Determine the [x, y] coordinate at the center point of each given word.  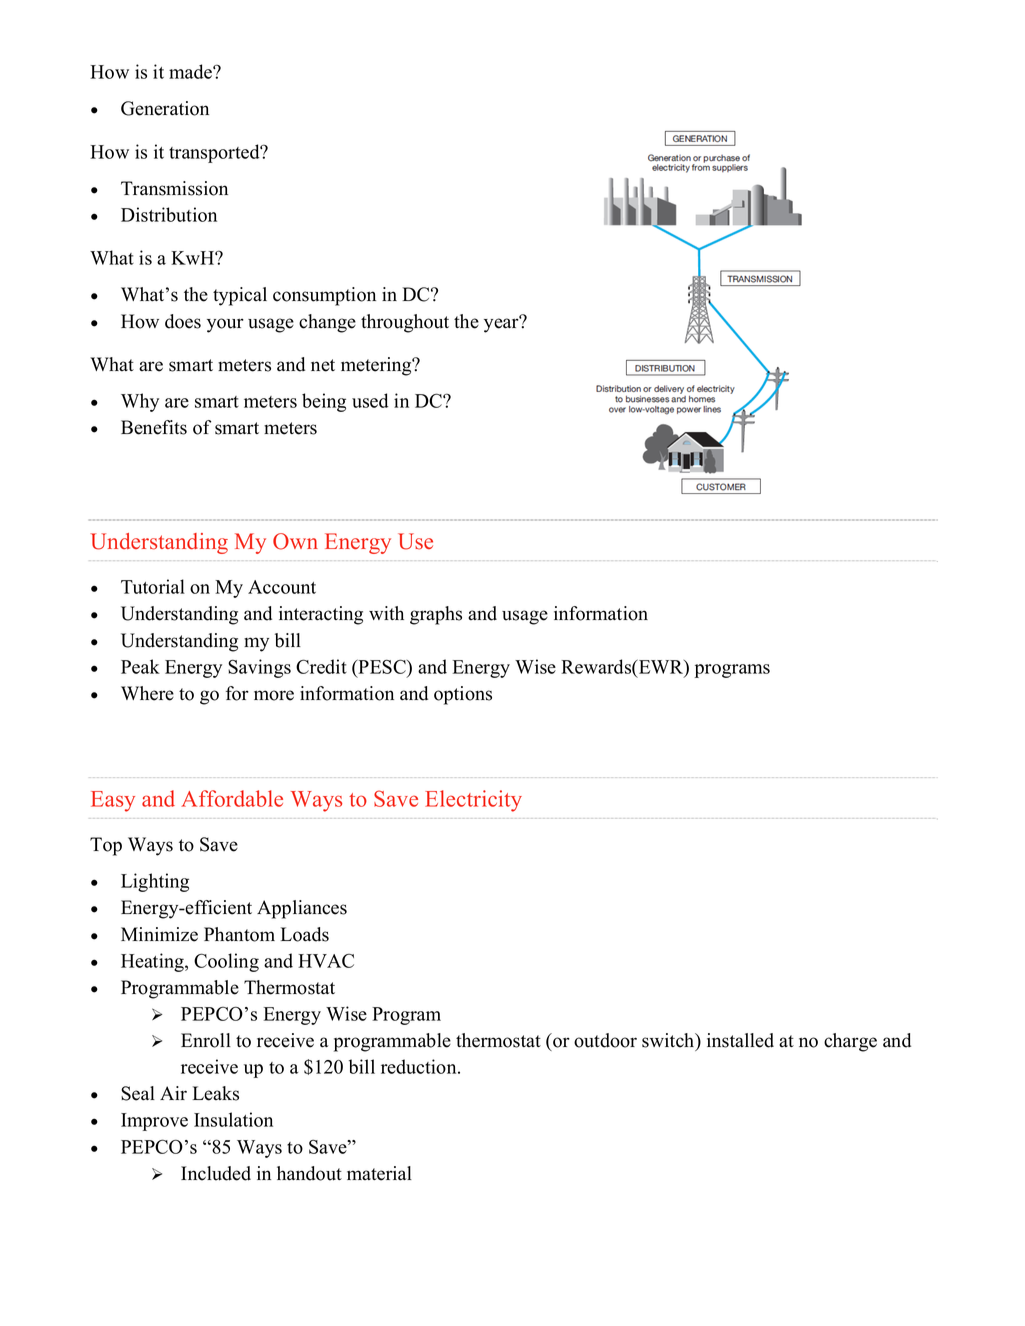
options [463, 695]
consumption [324, 296]
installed [740, 1040]
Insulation [233, 1119]
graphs [436, 615]
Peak [140, 666]
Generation [165, 108]
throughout [405, 323]
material [379, 1173]
